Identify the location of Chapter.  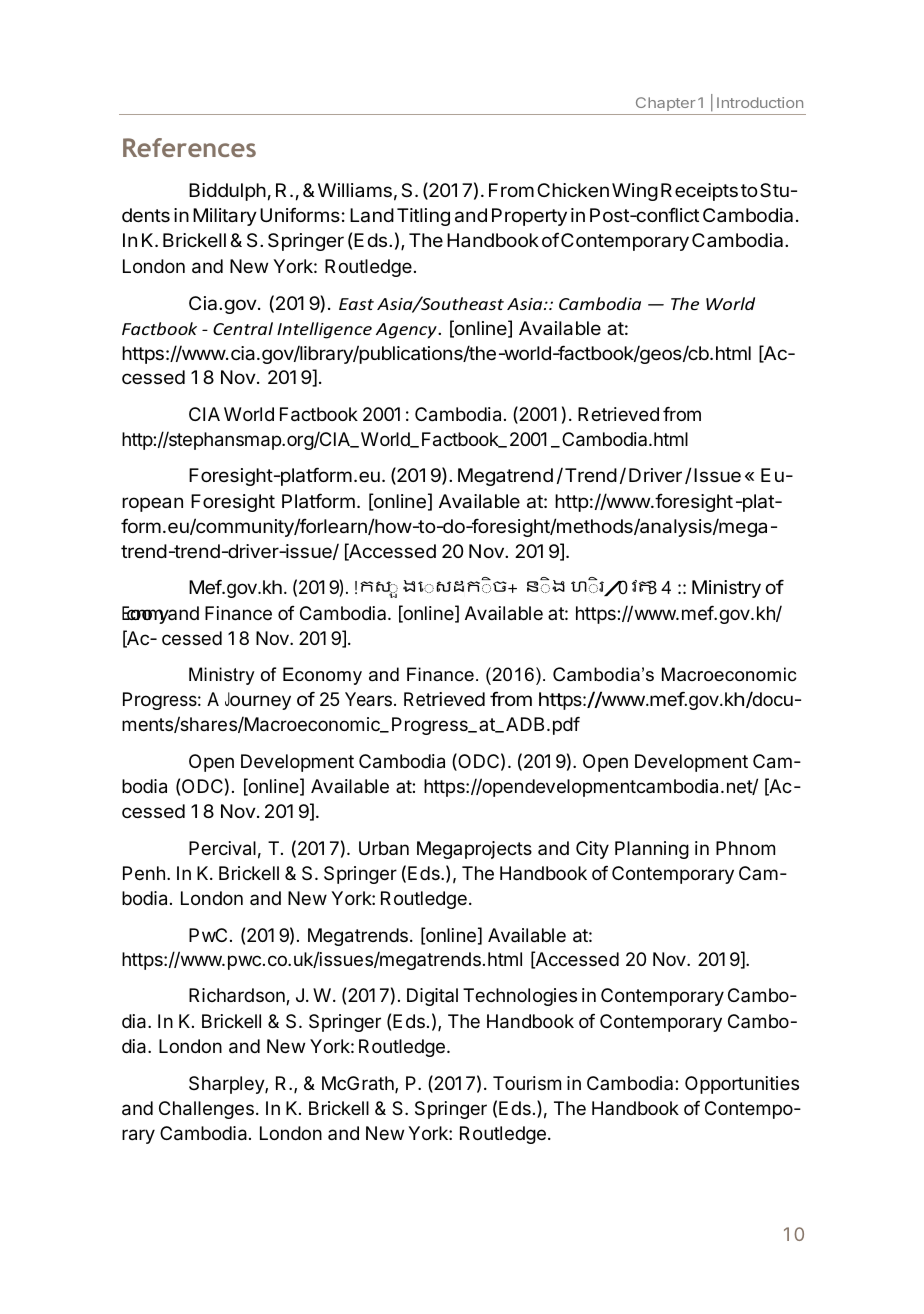
(666, 104).
